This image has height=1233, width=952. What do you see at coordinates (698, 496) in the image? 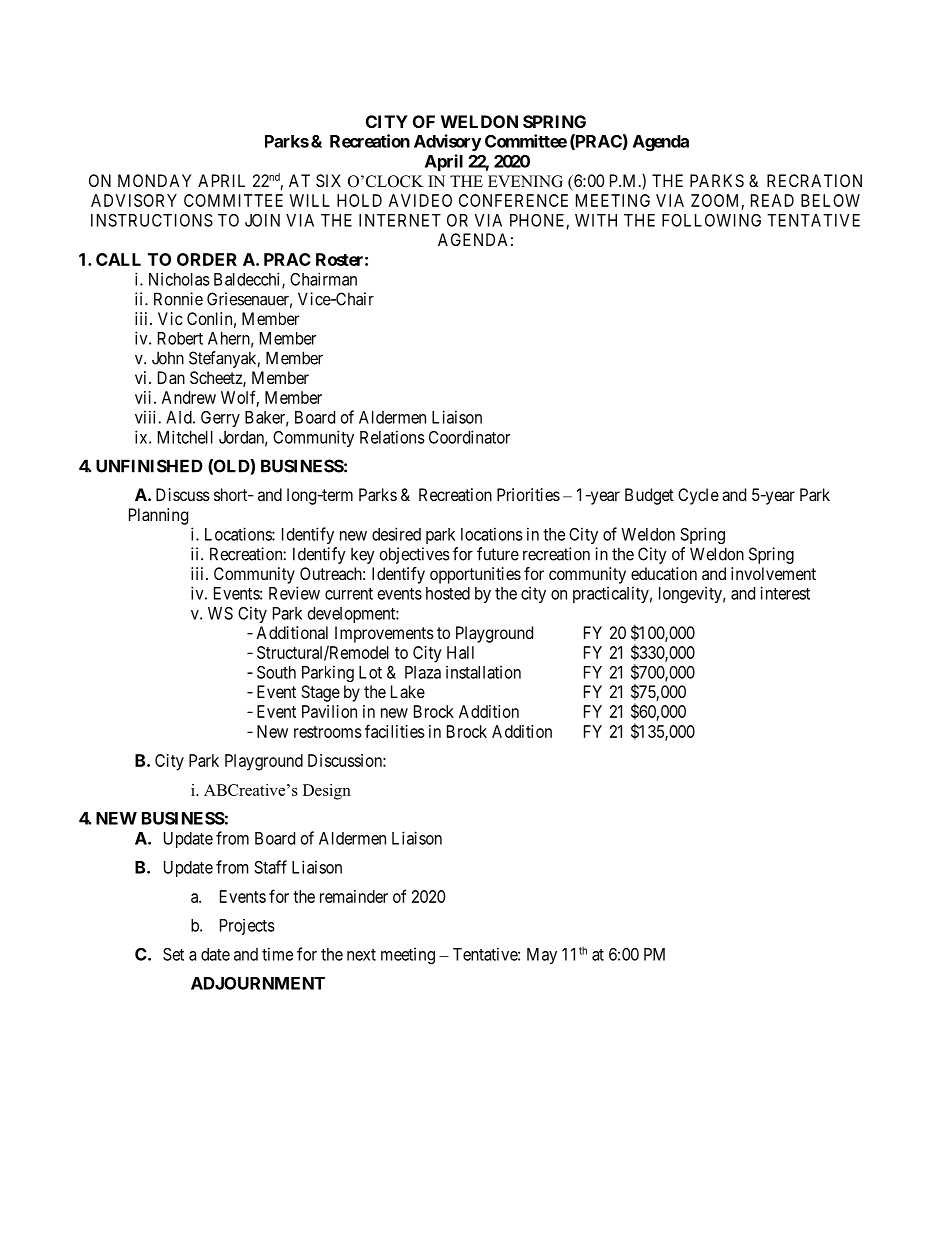
I see `Cycle` at bounding box center [698, 496].
